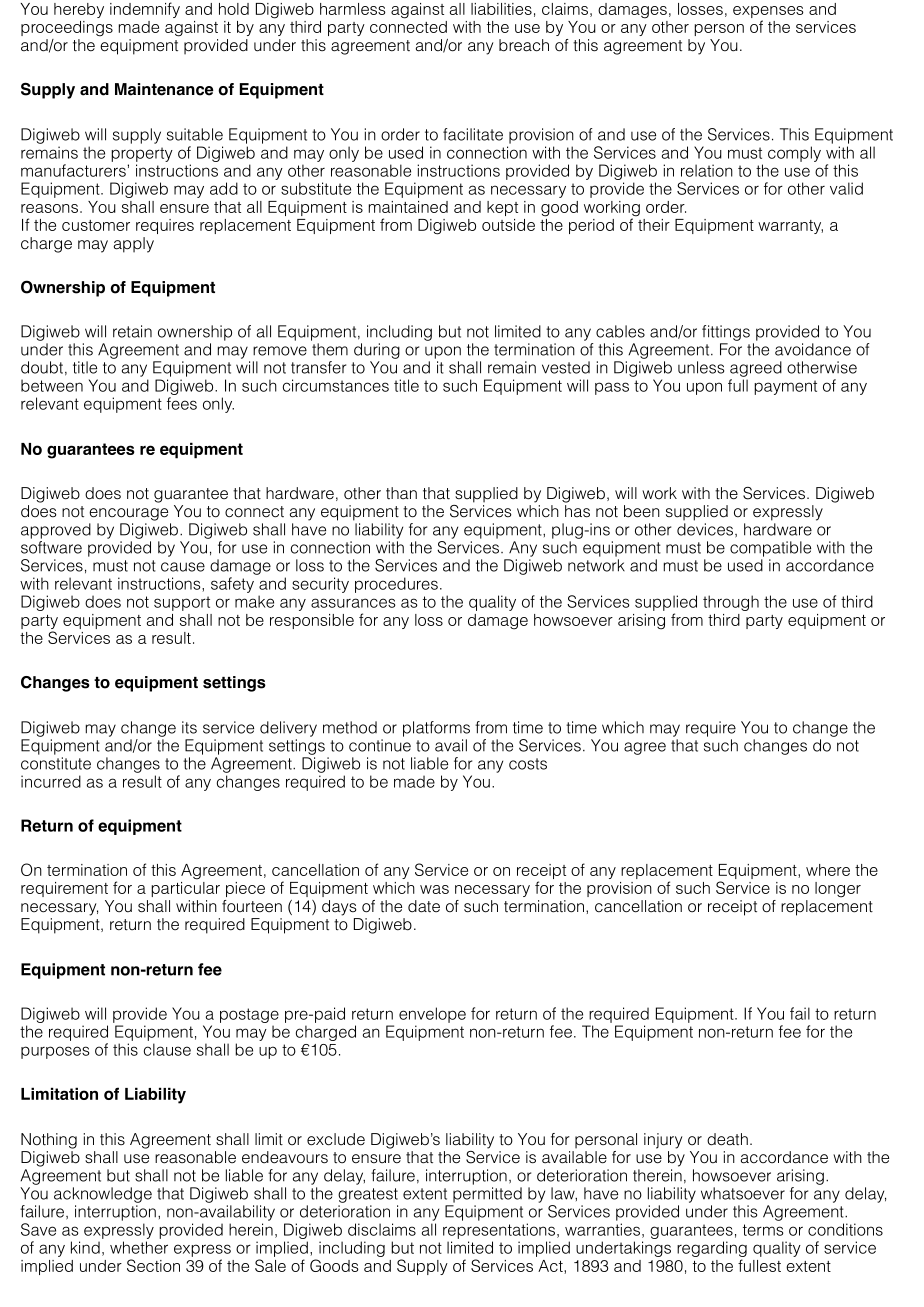 The width and height of the document is (924, 1307). What do you see at coordinates (145, 10) in the document?
I see `indemnify` at bounding box center [145, 10].
